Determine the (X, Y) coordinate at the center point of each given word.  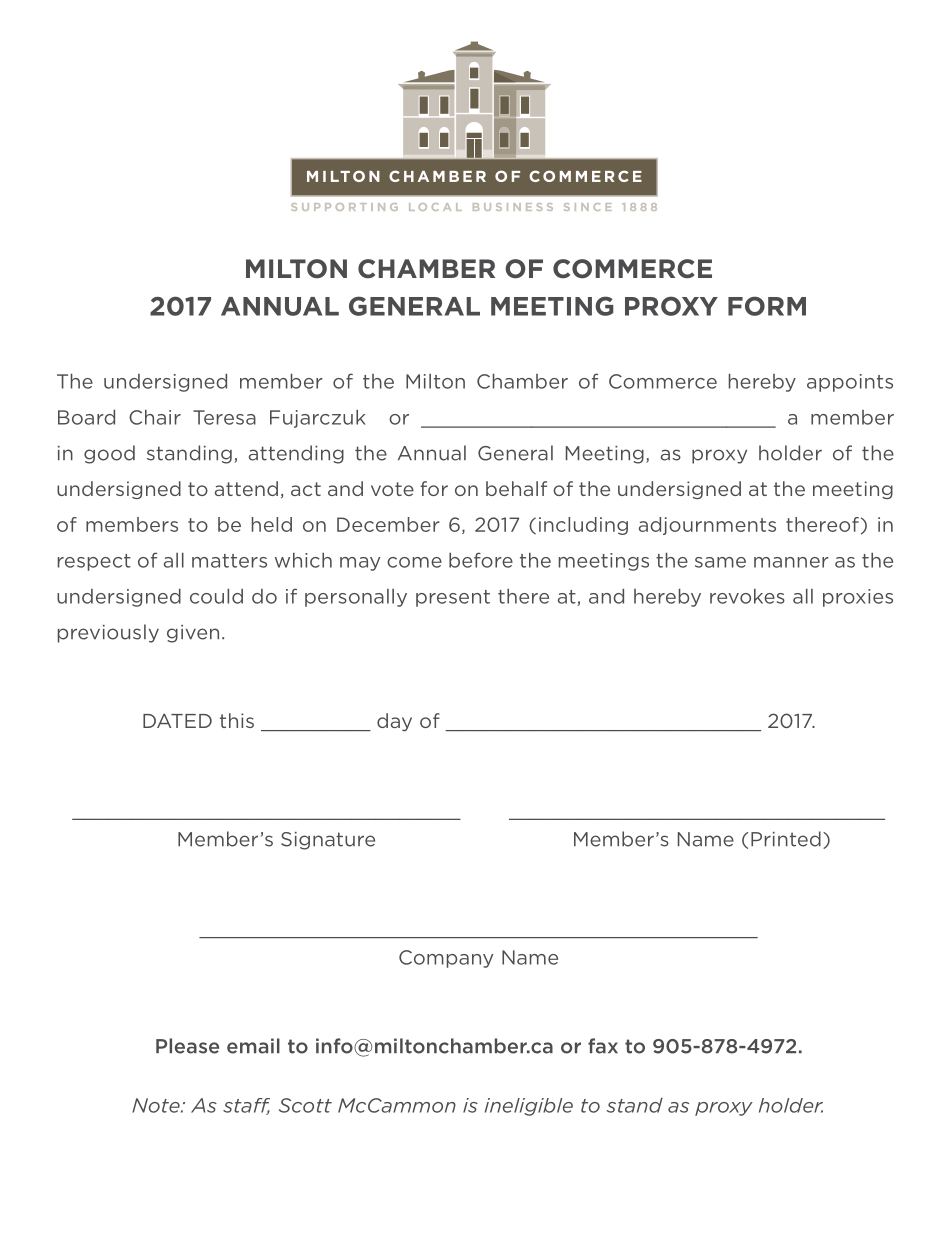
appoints (850, 383)
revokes (747, 596)
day (394, 722)
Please (187, 1046)
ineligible (529, 1107)
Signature (328, 841)
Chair (155, 417)
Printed (786, 839)
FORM (767, 306)
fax (603, 1046)
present (453, 598)
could (216, 596)
